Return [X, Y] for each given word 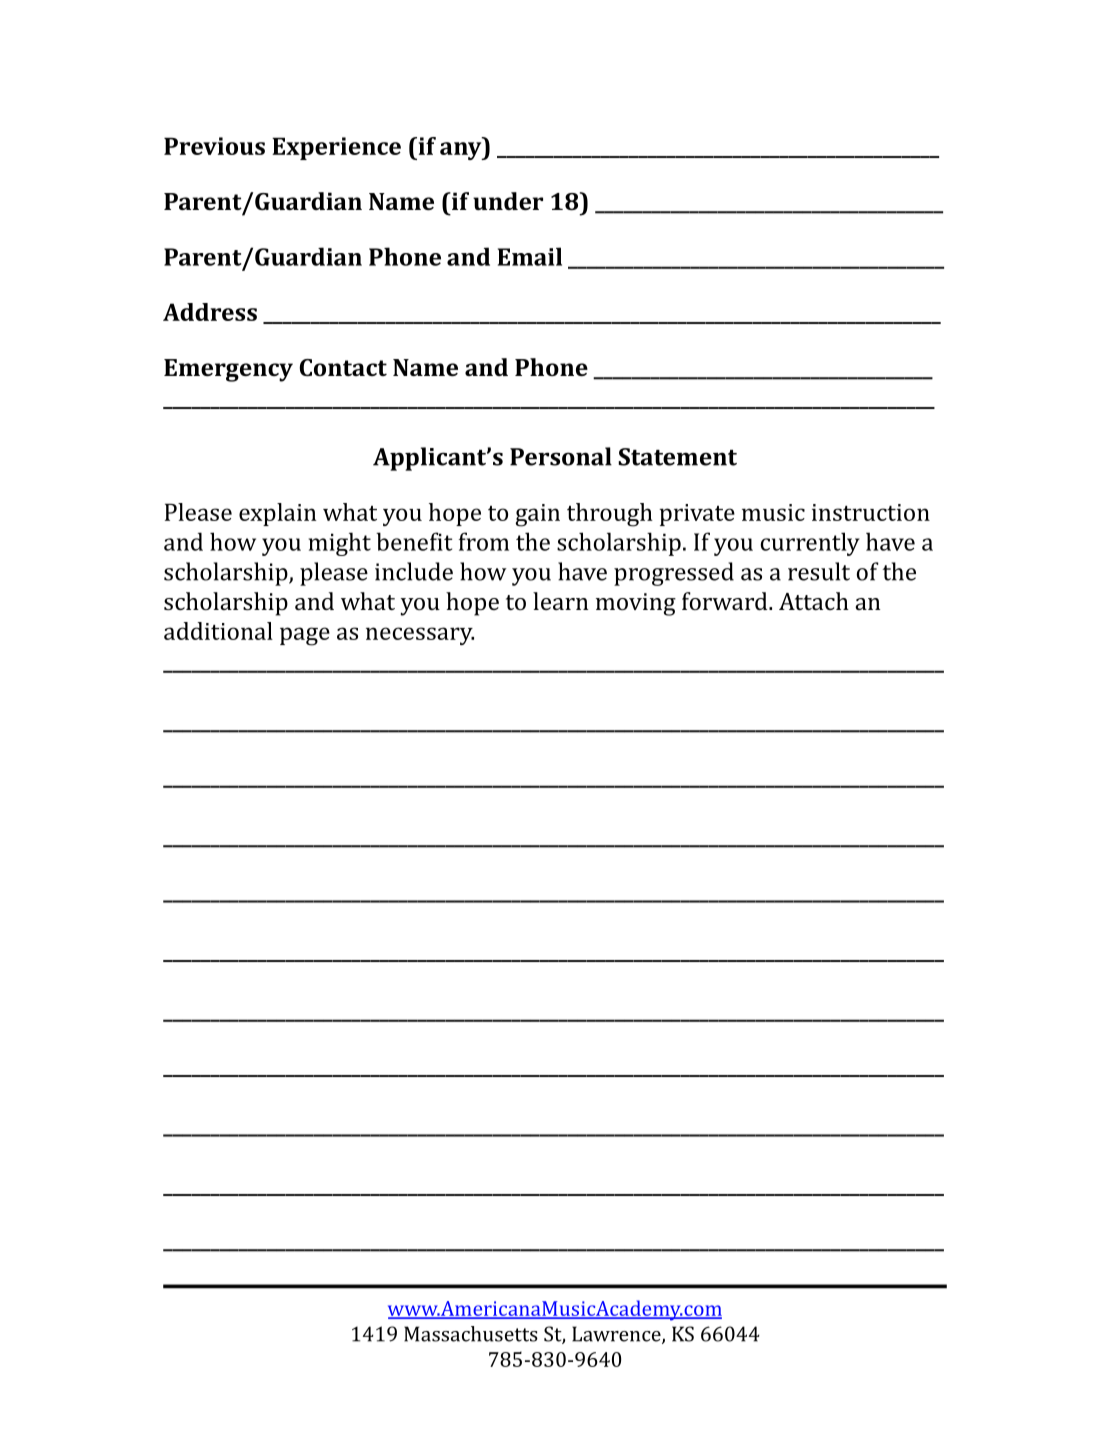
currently [810, 544]
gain [538, 515]
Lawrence [617, 1335]
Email [530, 256]
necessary [420, 636]
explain [277, 514]
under [508, 201]
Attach [814, 601]
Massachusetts [471, 1334]
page [305, 636]
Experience [336, 148]
